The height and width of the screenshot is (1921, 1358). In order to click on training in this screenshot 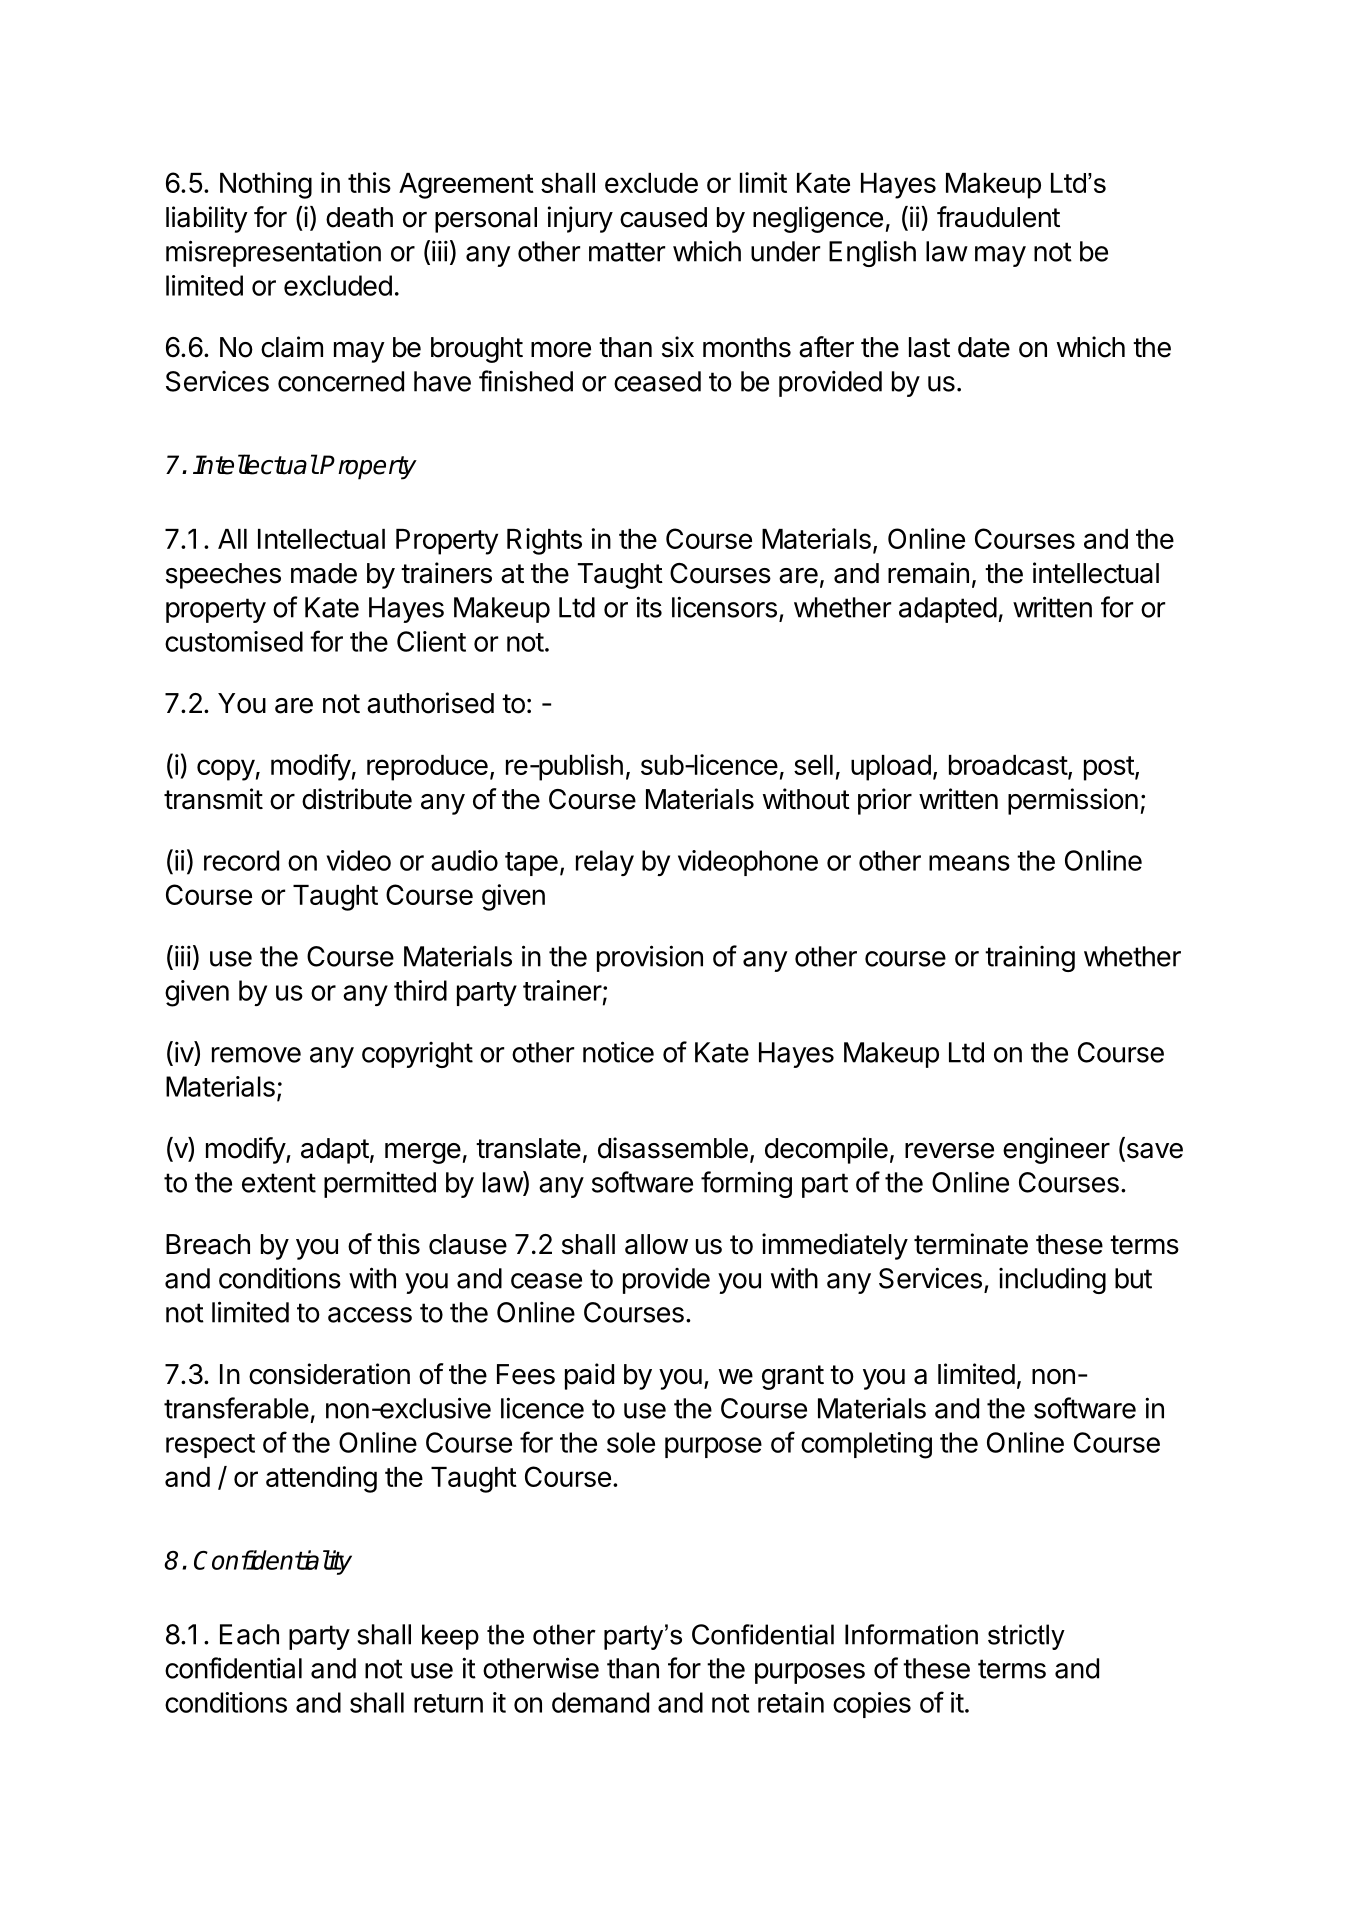, I will do `click(1030, 959)`.
